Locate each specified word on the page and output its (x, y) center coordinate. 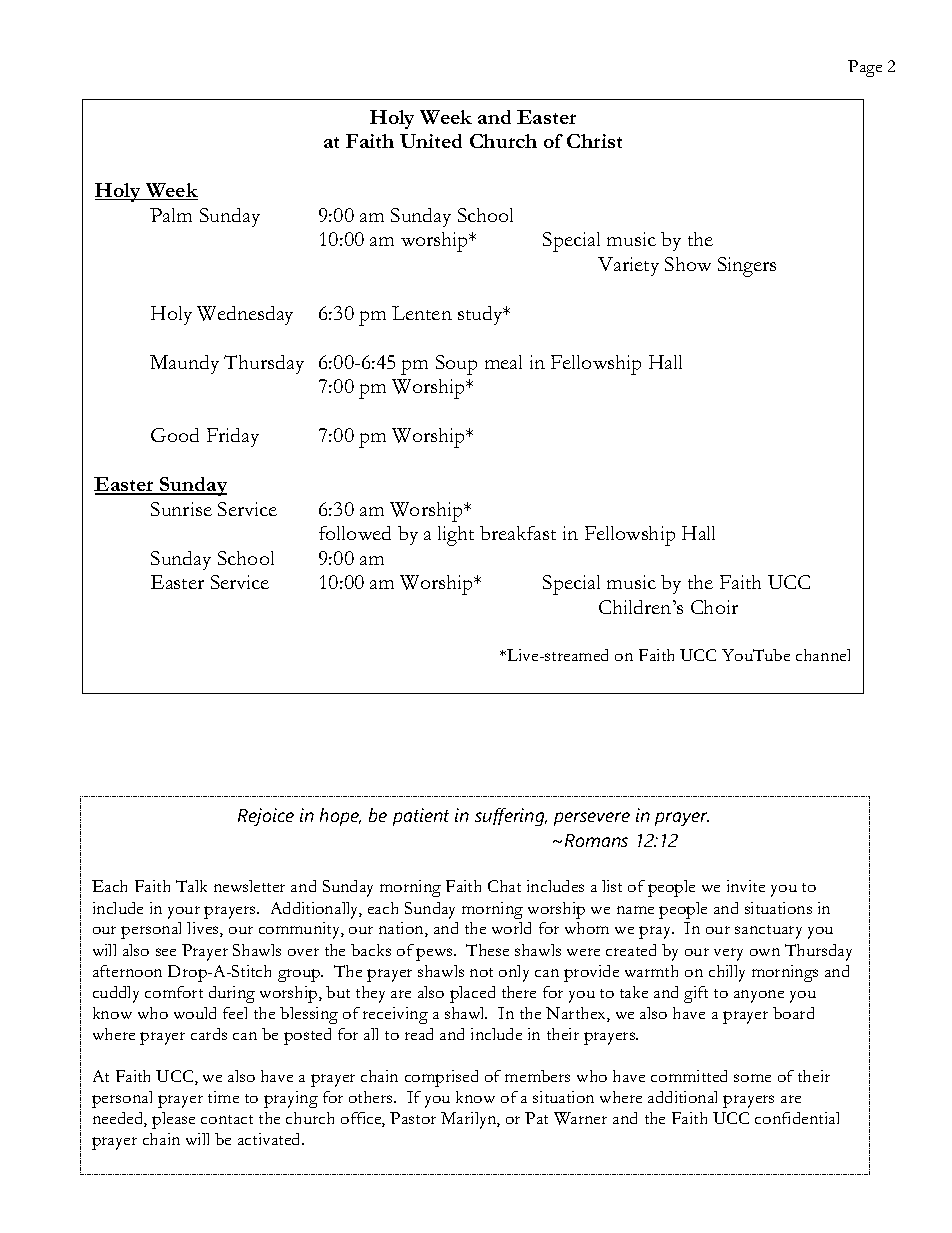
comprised (441, 1078)
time (223, 1097)
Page (865, 68)
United (431, 141)
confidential (797, 1118)
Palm (171, 215)
